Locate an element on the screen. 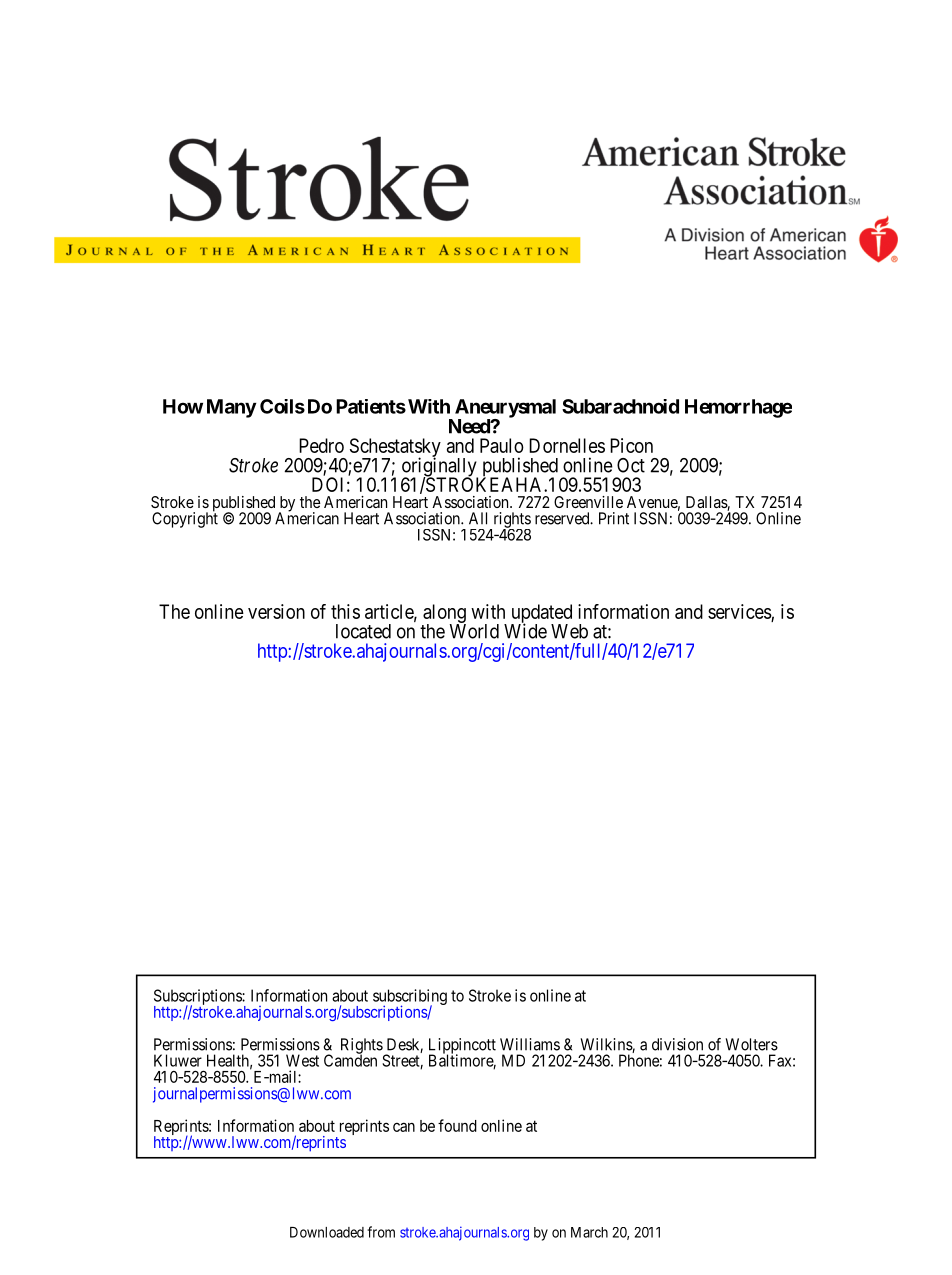 This screenshot has height=1275, width=952. version is located at coordinates (276, 611).
